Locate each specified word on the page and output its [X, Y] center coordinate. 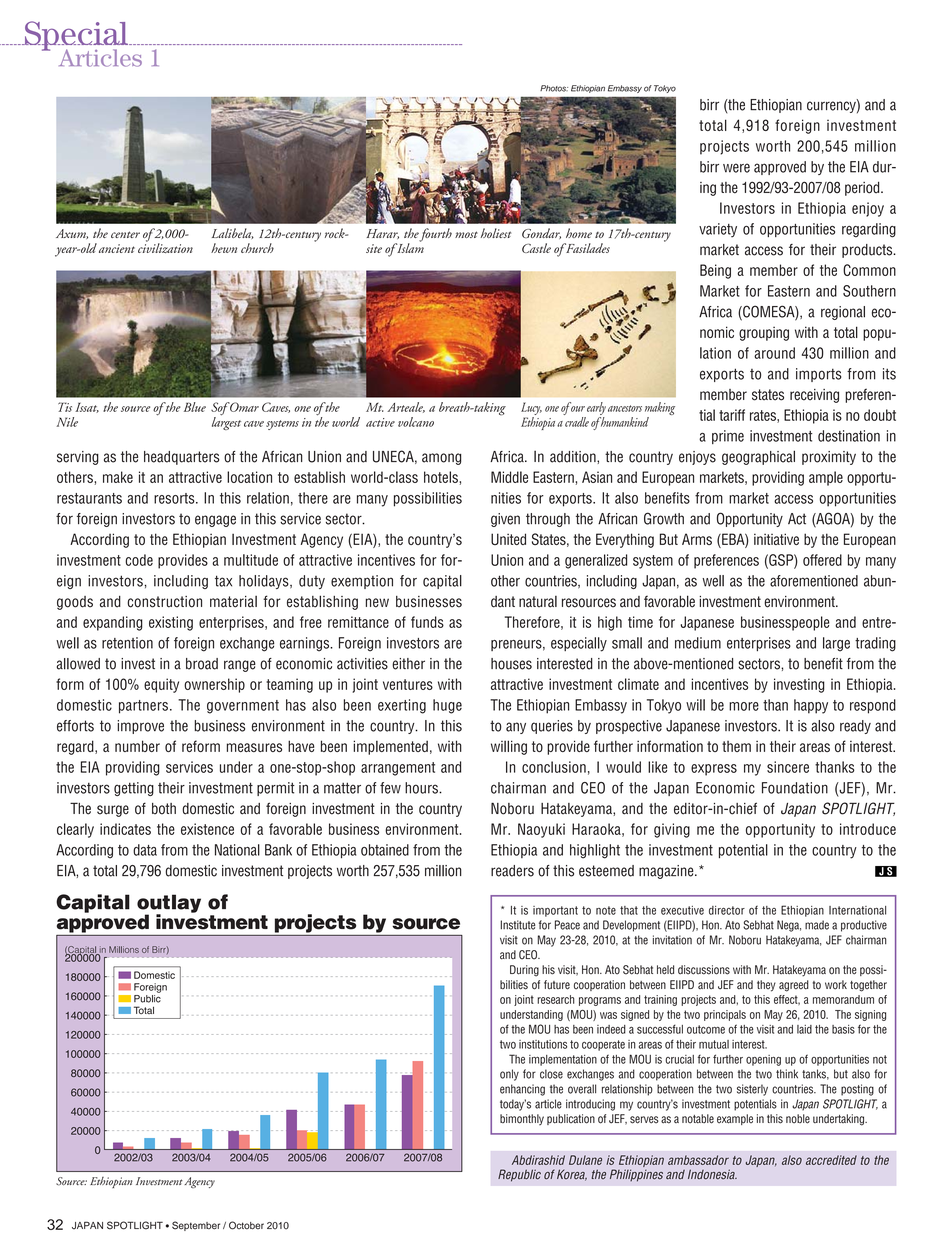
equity [161, 685]
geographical [758, 457]
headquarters [182, 458]
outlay [169, 904]
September [196, 1226]
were [736, 168]
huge [447, 706]
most [466, 234]
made [817, 925]
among [441, 459]
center [125, 234]
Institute [518, 925]
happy [811, 706]
